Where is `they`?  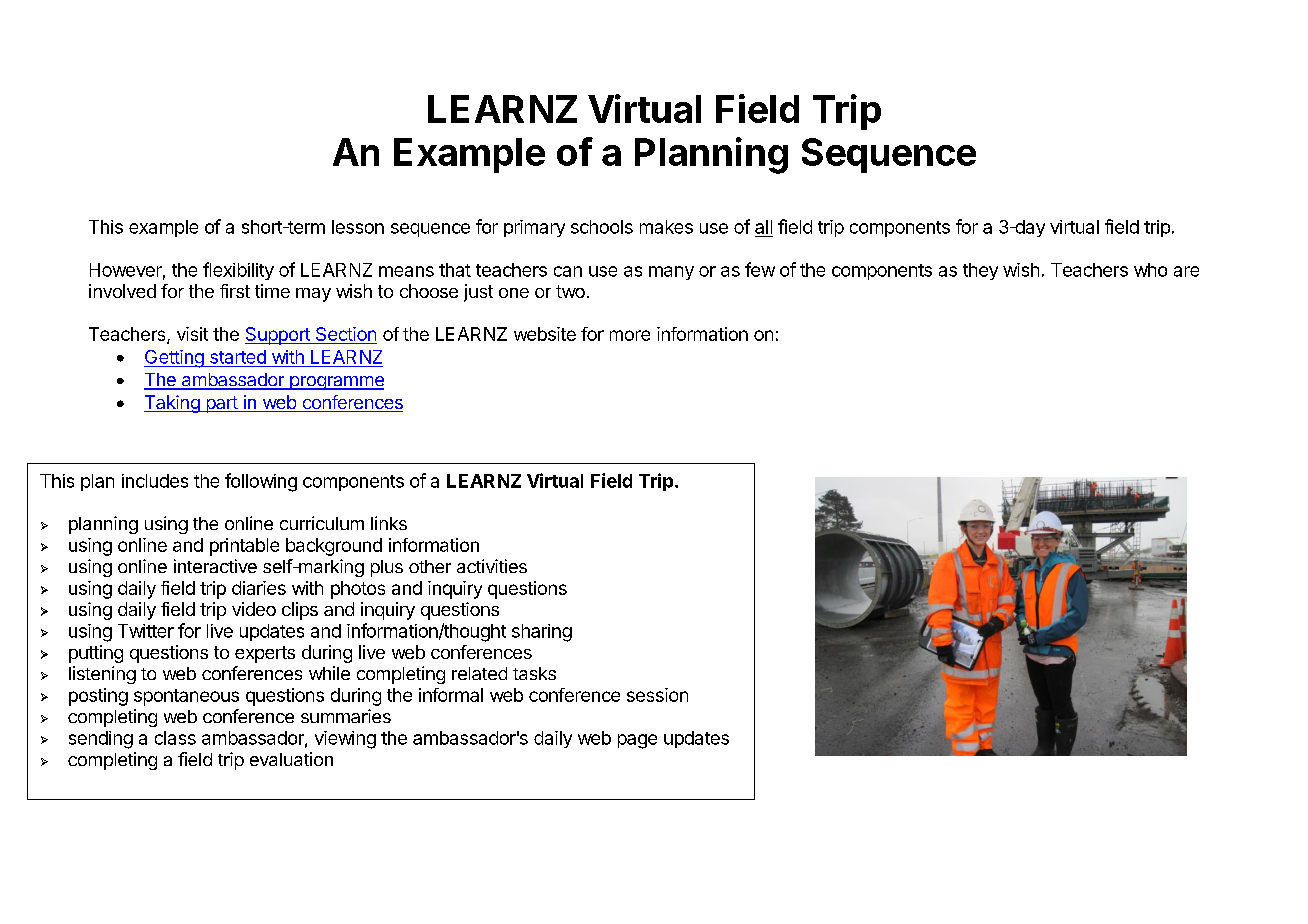 they is located at coordinates (980, 271).
